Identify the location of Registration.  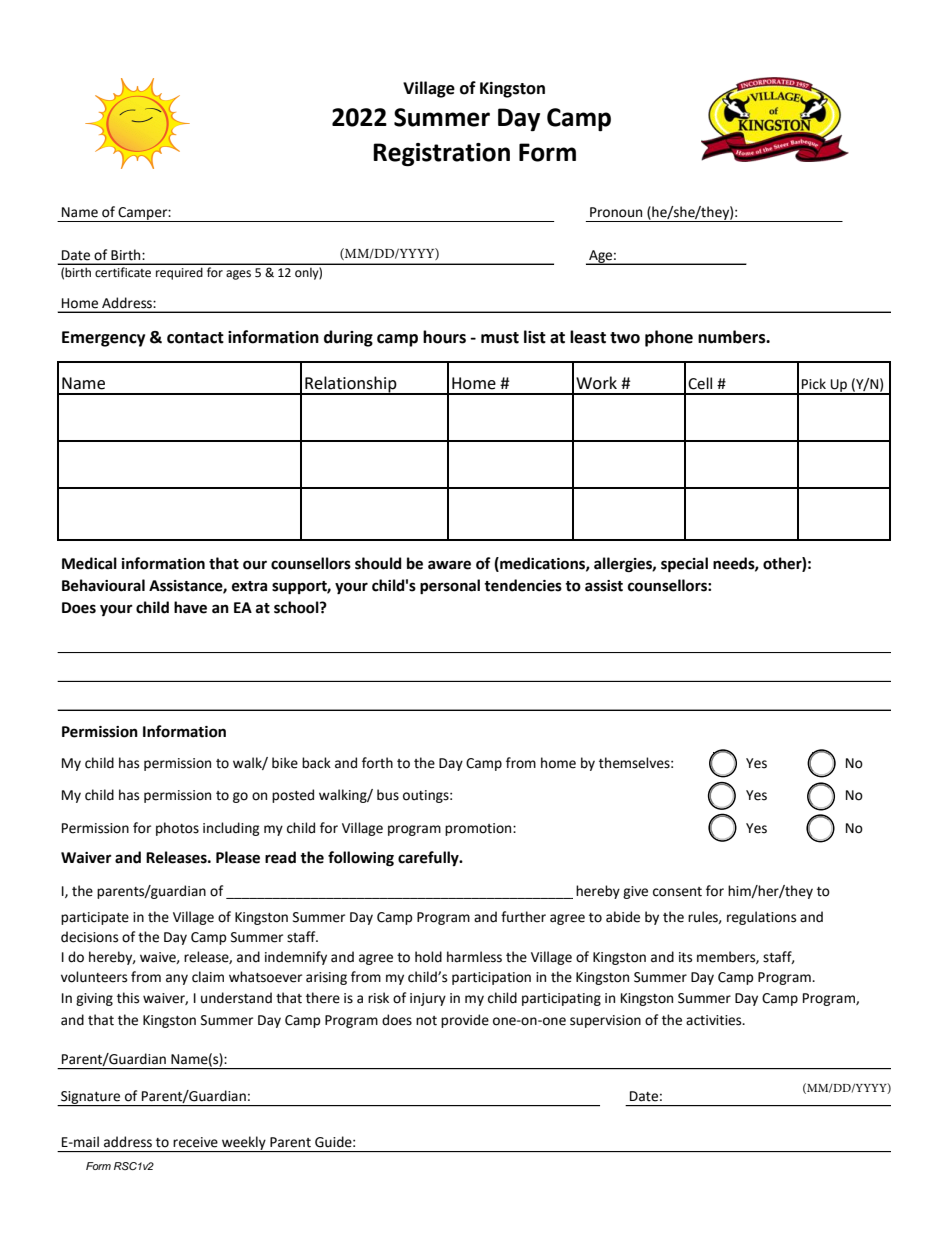
(441, 155).
